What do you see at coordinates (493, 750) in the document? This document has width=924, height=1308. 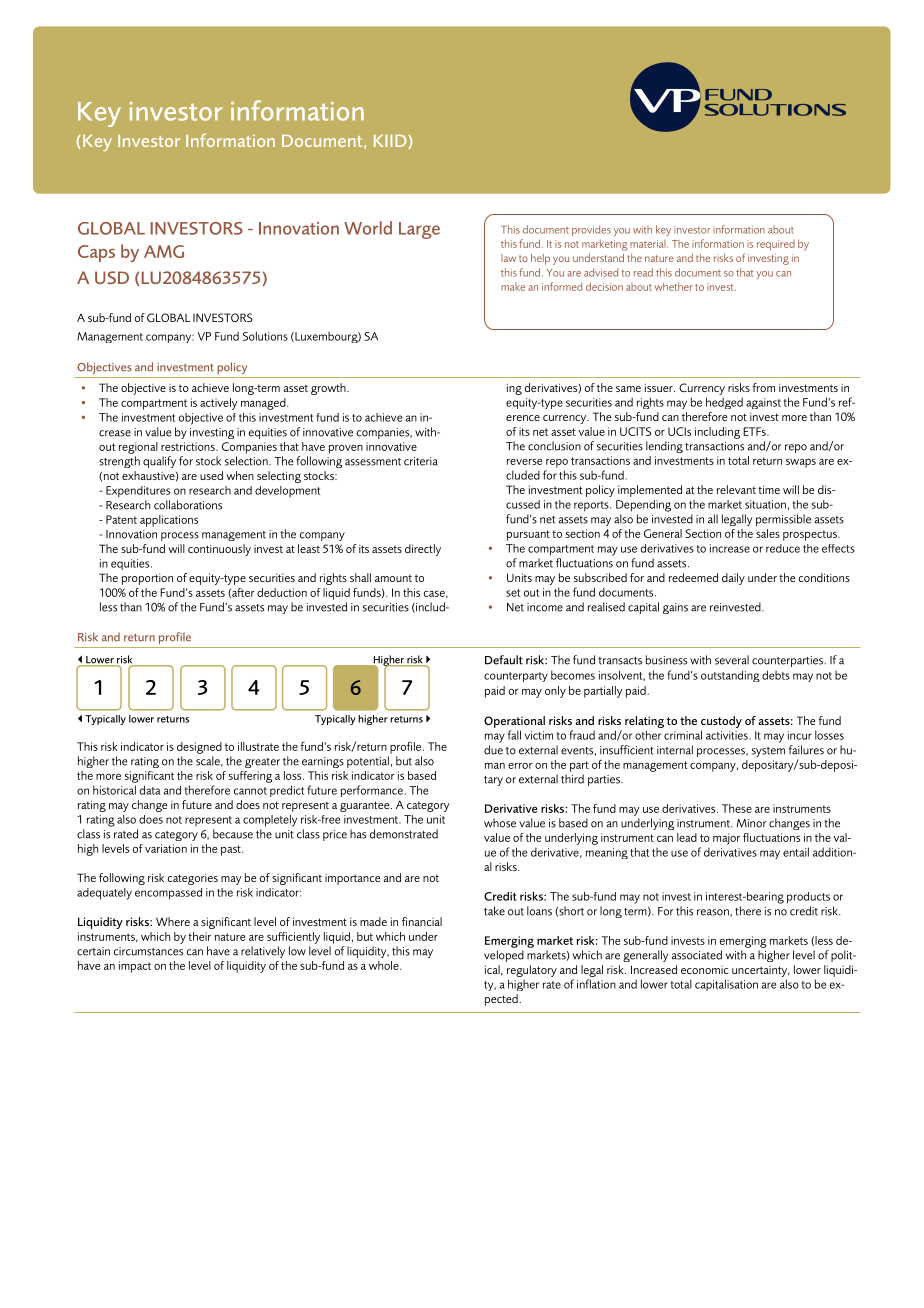 I see `due` at bounding box center [493, 750].
